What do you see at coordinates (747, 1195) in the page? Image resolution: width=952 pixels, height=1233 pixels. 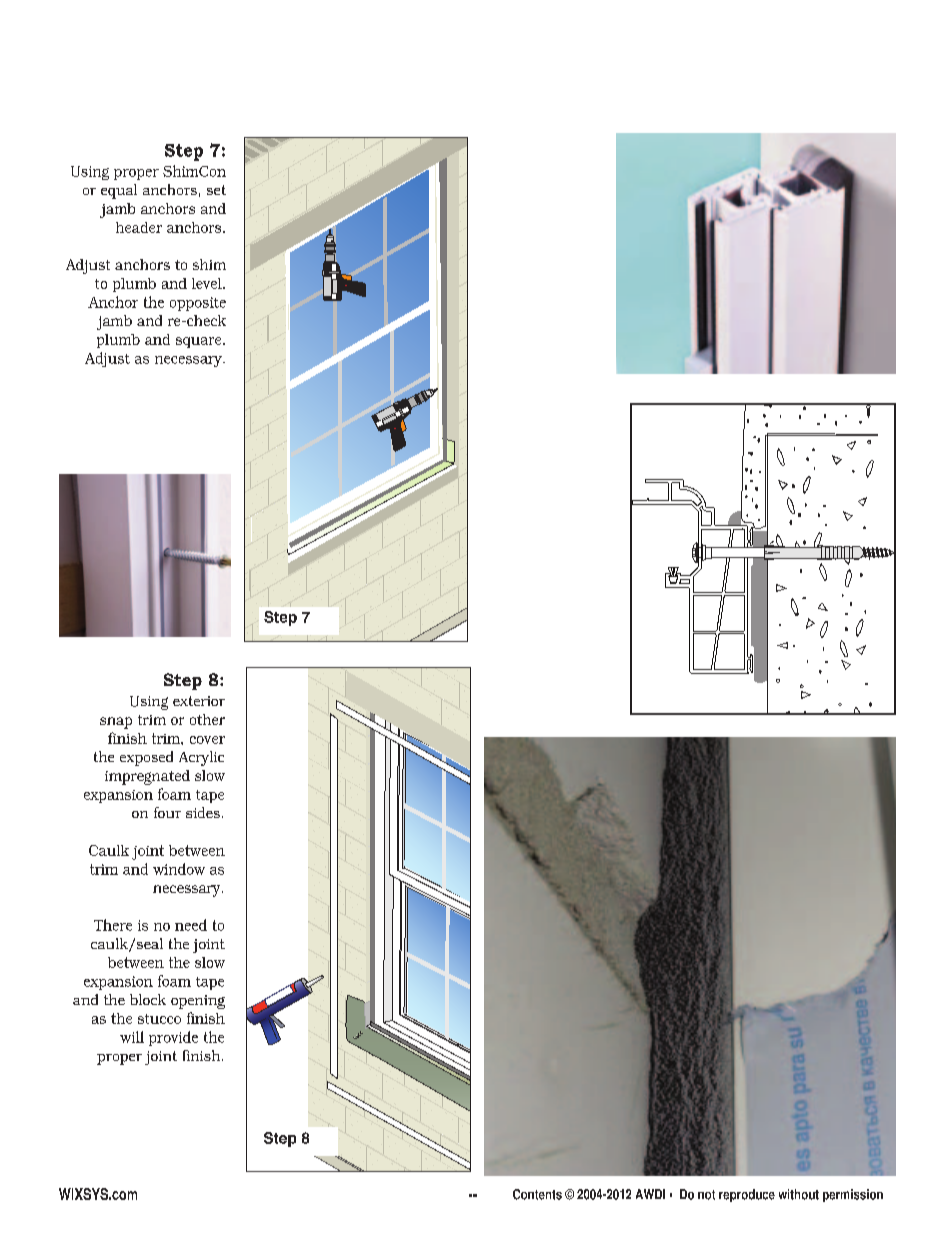 I see `reproduce` at bounding box center [747, 1195].
